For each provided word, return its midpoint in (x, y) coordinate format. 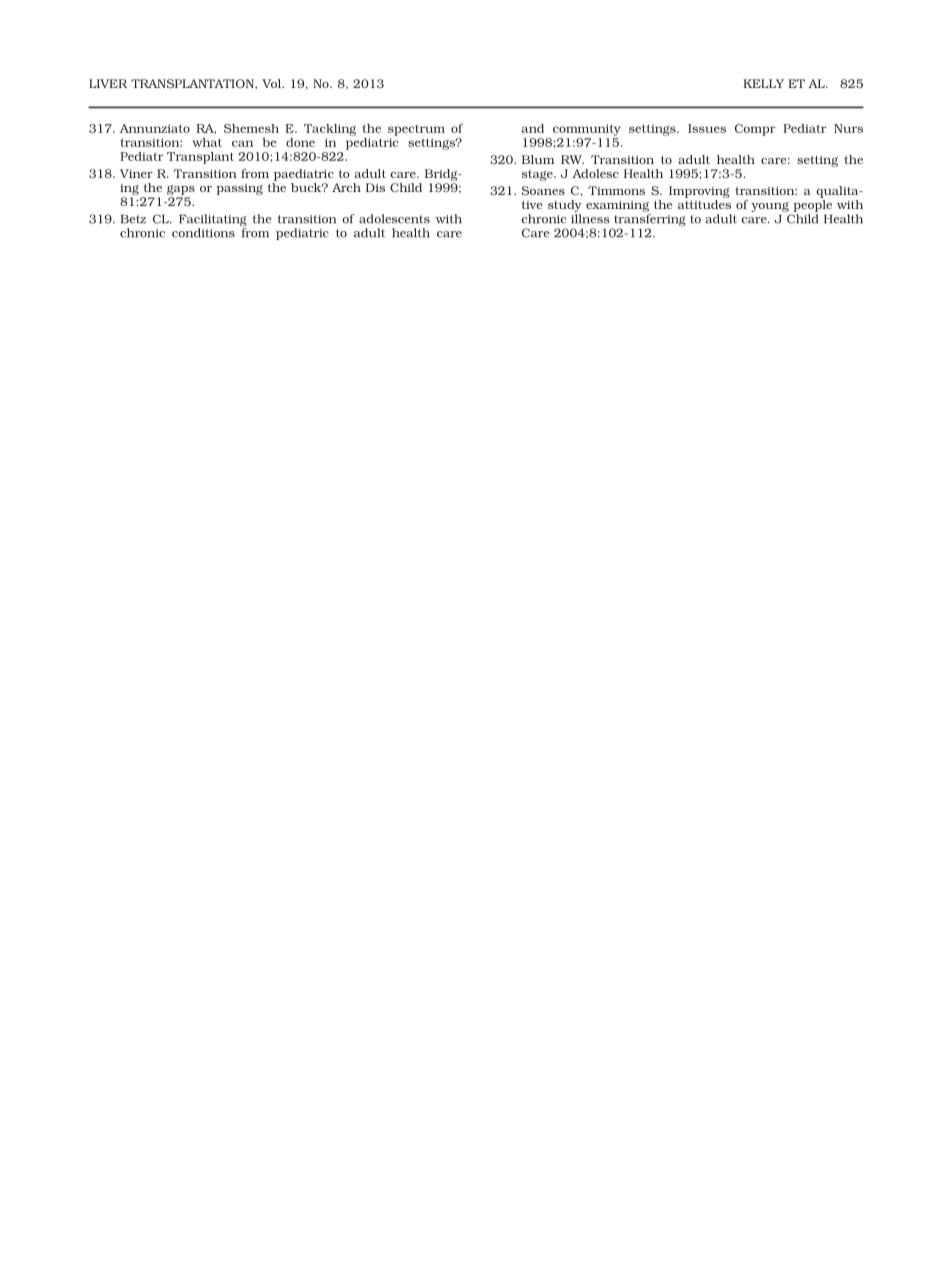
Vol (272, 83)
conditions (203, 233)
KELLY (763, 83)
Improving (699, 193)
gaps (181, 190)
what (207, 142)
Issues (707, 128)
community (587, 130)
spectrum (416, 130)
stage (538, 175)
